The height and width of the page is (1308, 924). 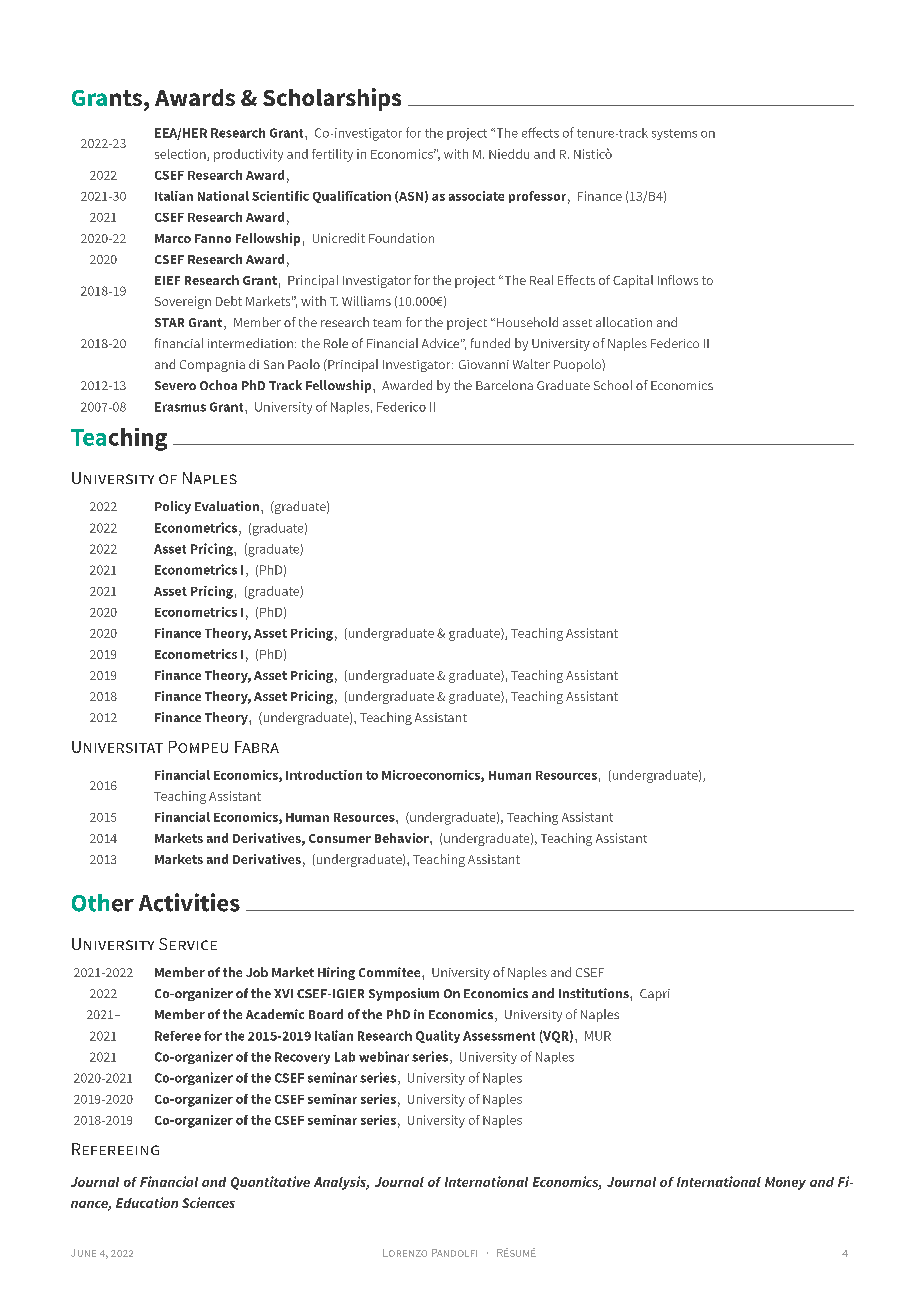 I want to click on systems, so click(x=674, y=134).
